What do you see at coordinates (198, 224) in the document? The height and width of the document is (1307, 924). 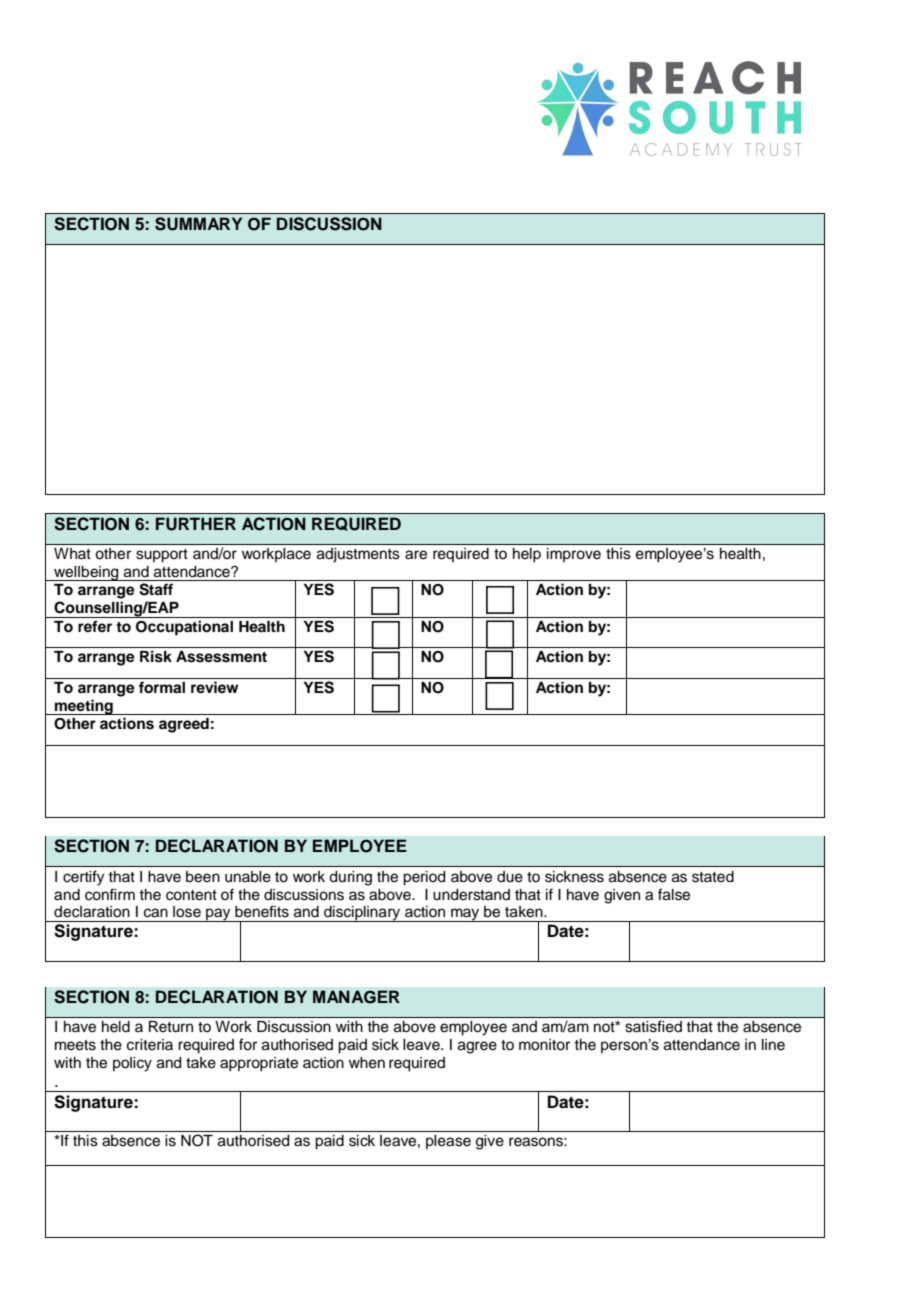 I see `SUMMARY` at bounding box center [198, 224].
